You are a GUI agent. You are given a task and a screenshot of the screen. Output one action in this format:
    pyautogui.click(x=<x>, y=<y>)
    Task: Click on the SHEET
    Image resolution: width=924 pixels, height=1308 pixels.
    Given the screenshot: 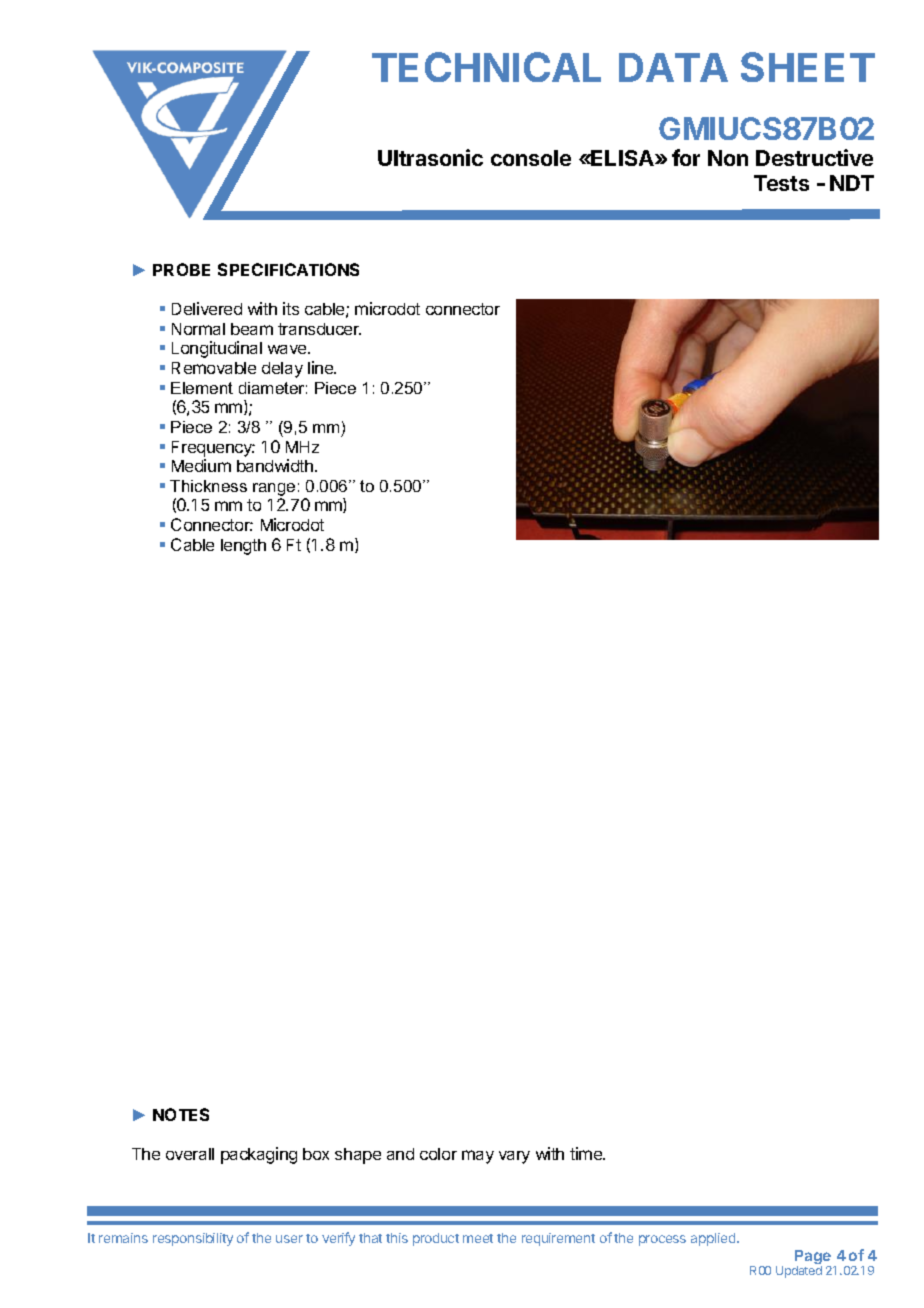 What is the action you would take?
    pyautogui.click(x=808, y=67)
